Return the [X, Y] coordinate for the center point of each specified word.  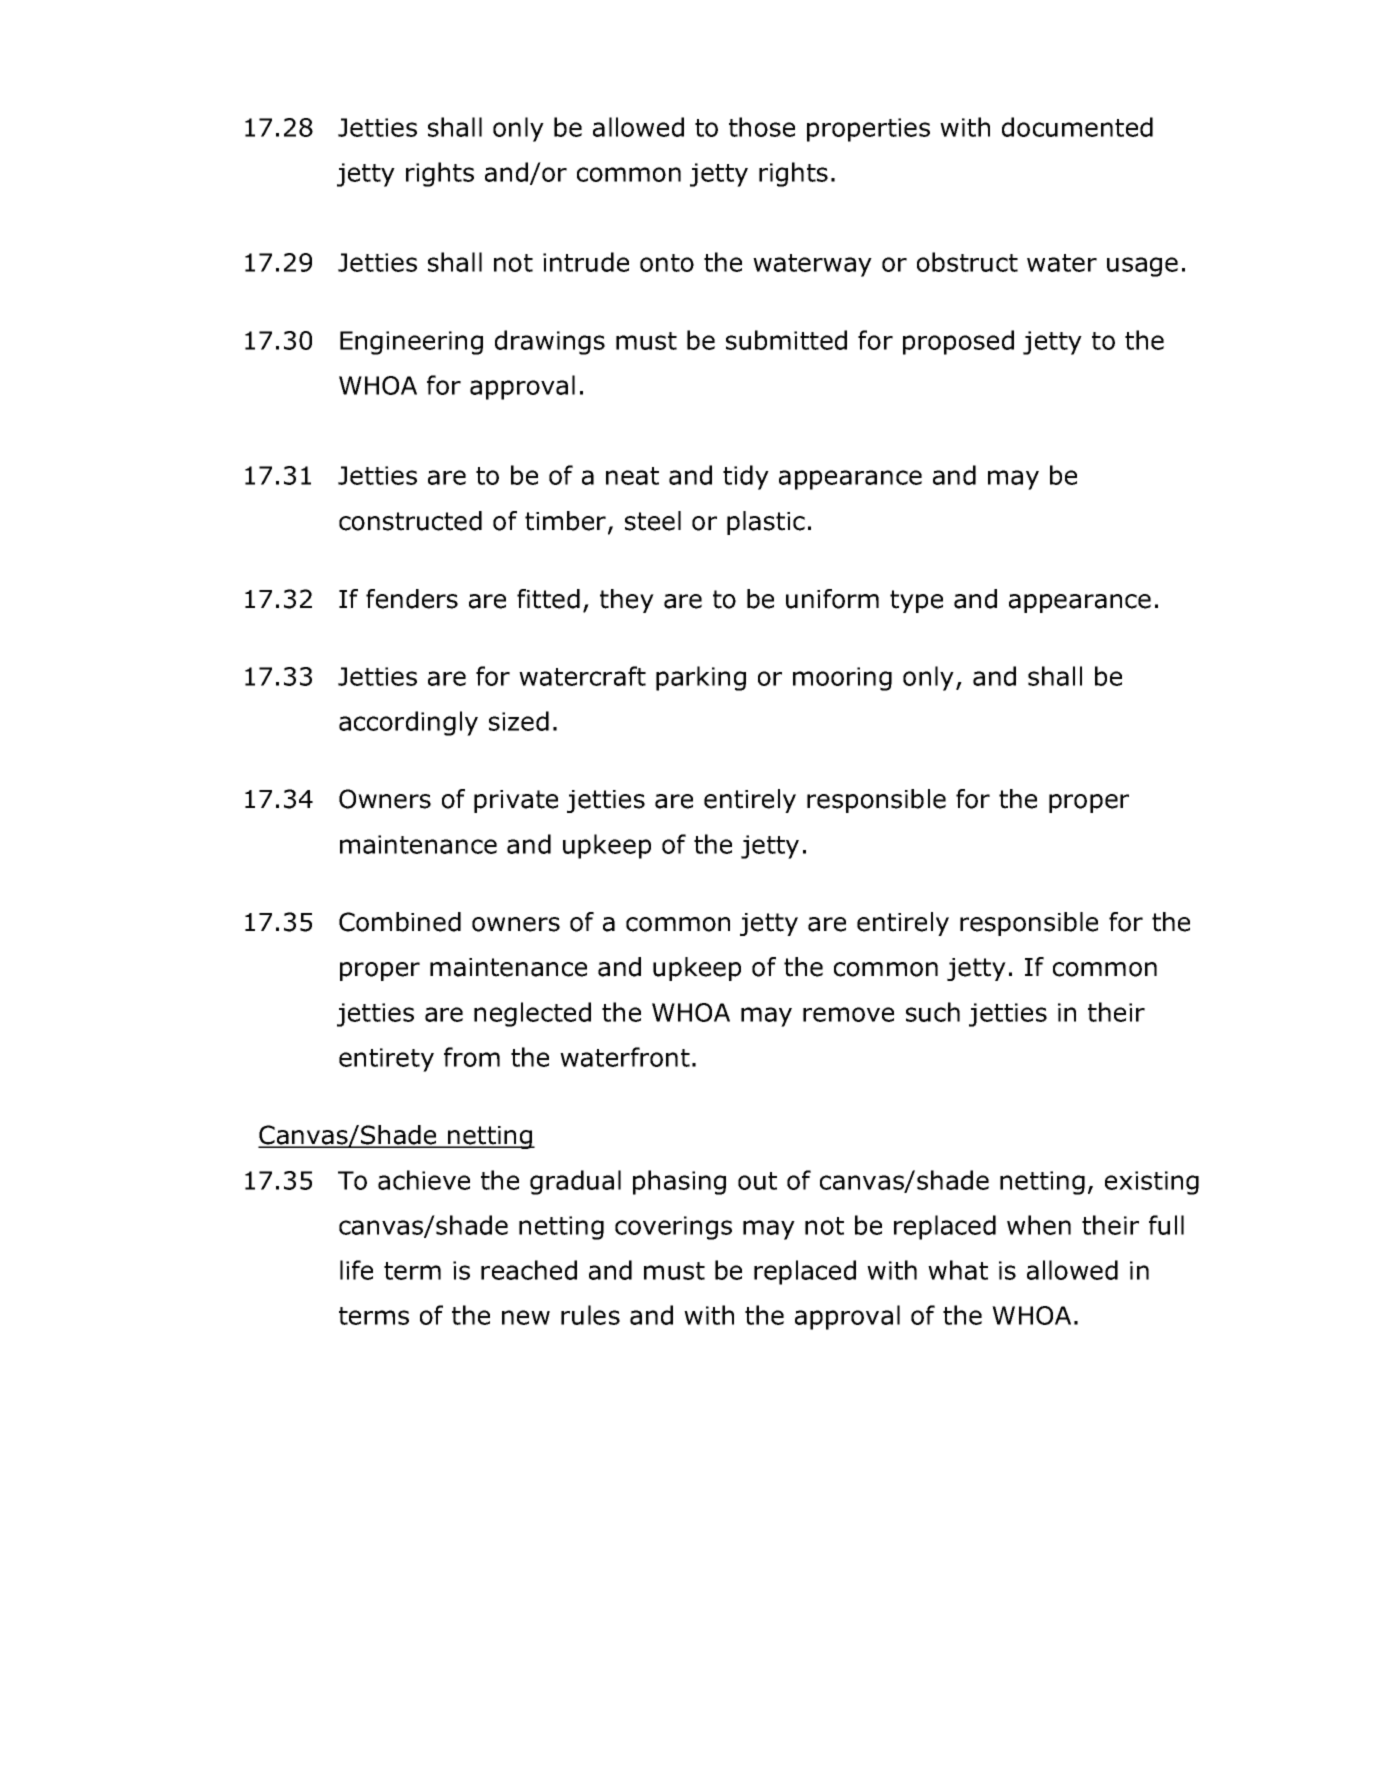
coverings [673, 1228]
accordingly [408, 723]
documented [1077, 127]
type [916, 601]
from [472, 1057]
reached [529, 1270]
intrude [586, 262]
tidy [746, 477]
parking [701, 678]
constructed [410, 521]
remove [848, 1014]
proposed [958, 342]
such [933, 1012]
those [762, 127]
